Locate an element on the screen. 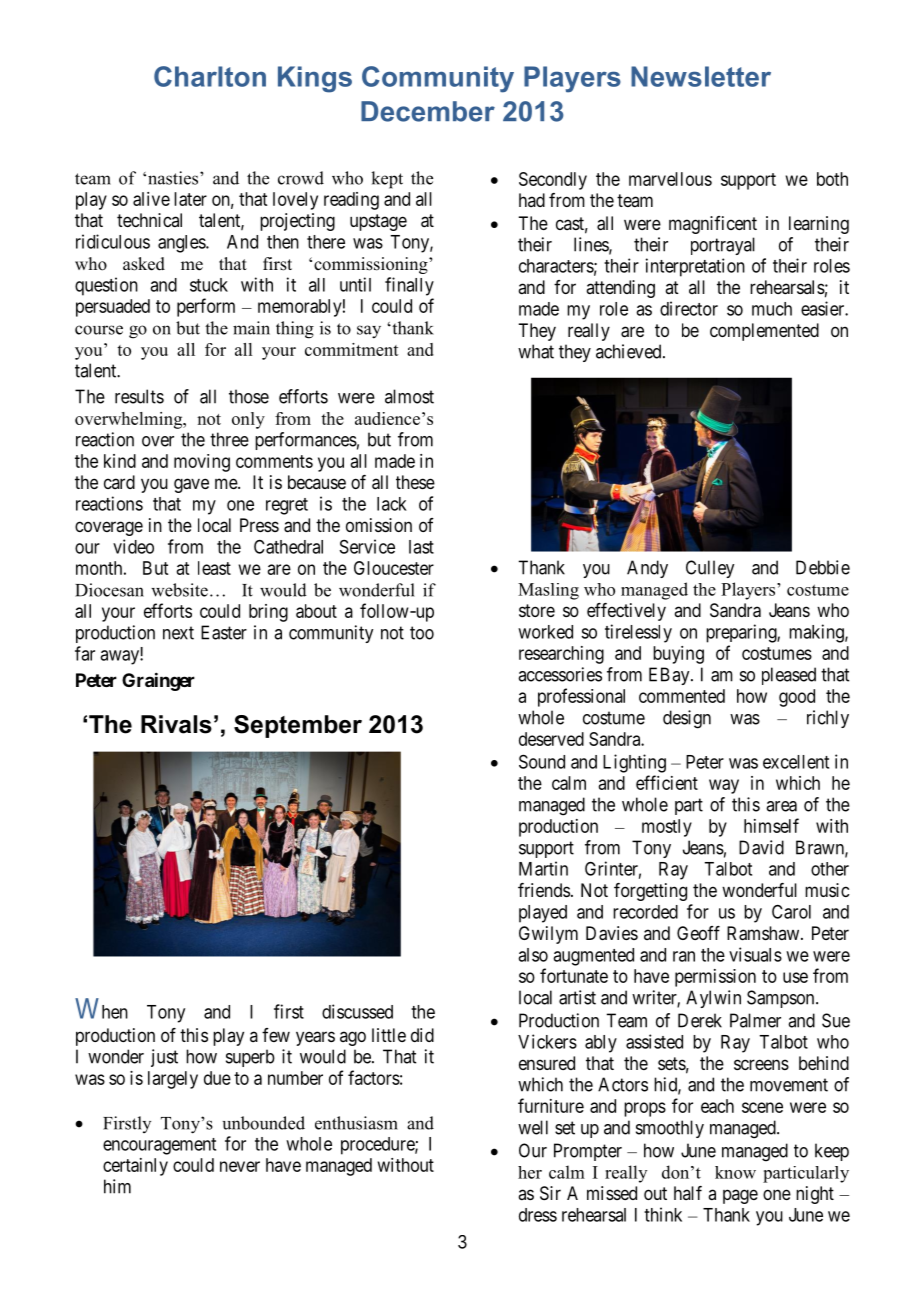  next is located at coordinates (178, 633).
